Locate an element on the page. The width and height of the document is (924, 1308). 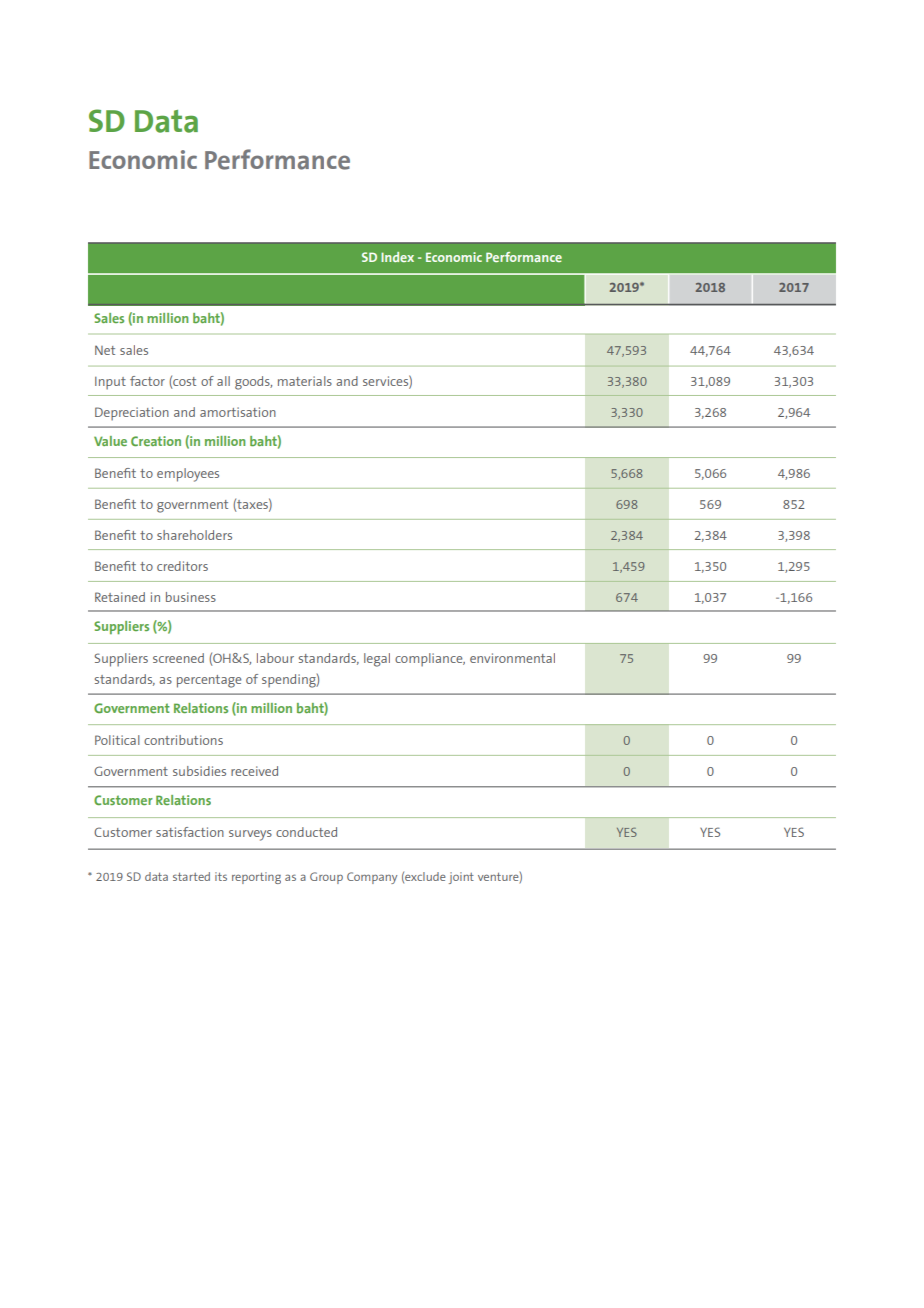
screened is located at coordinates (178, 658).
